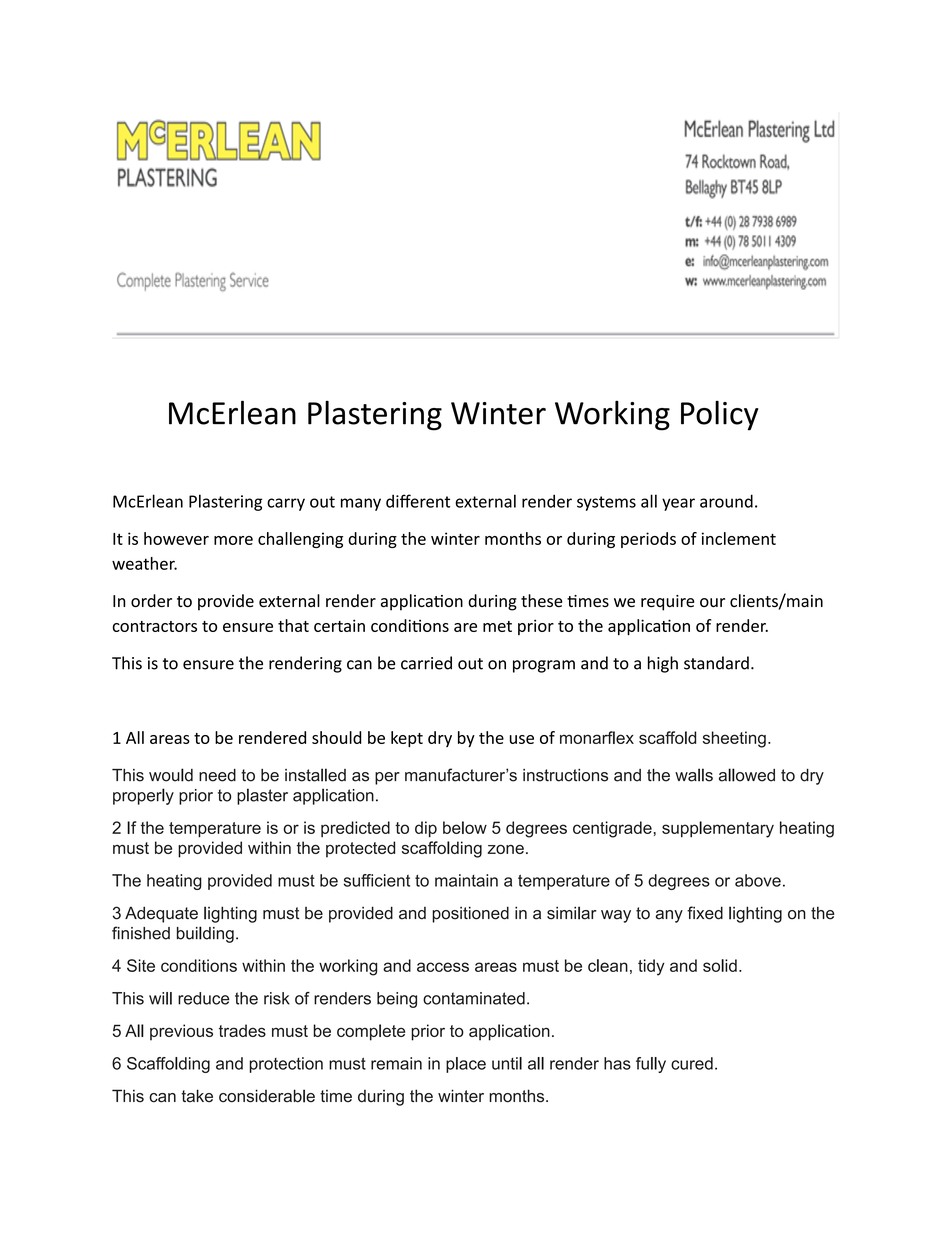 This page has height=1233, width=952. What do you see at coordinates (668, 603) in the page?
I see `require` at bounding box center [668, 603].
